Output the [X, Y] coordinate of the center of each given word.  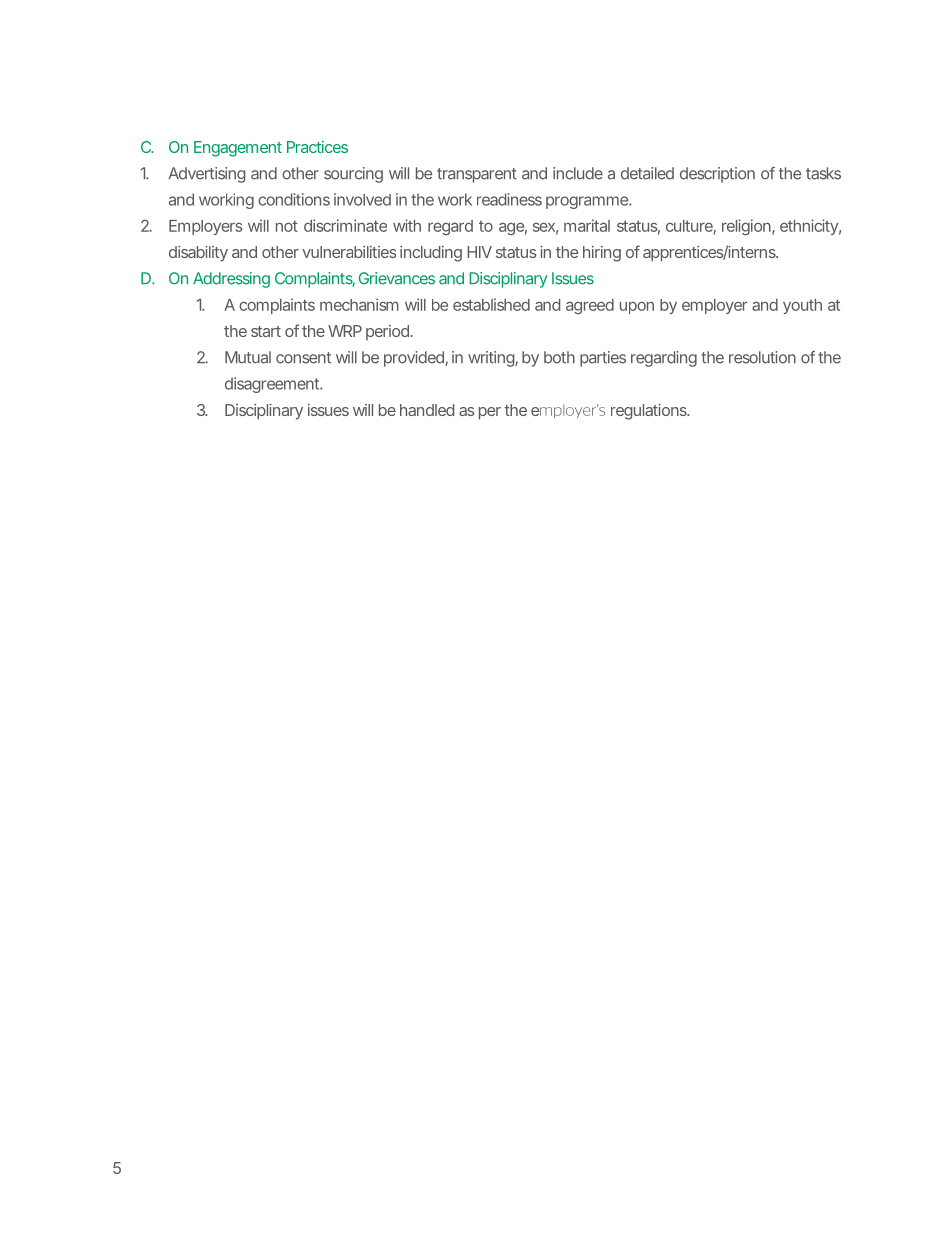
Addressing [231, 280]
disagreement [274, 385]
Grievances [397, 278]
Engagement [238, 149]
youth [802, 306]
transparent [477, 175]
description [717, 175]
